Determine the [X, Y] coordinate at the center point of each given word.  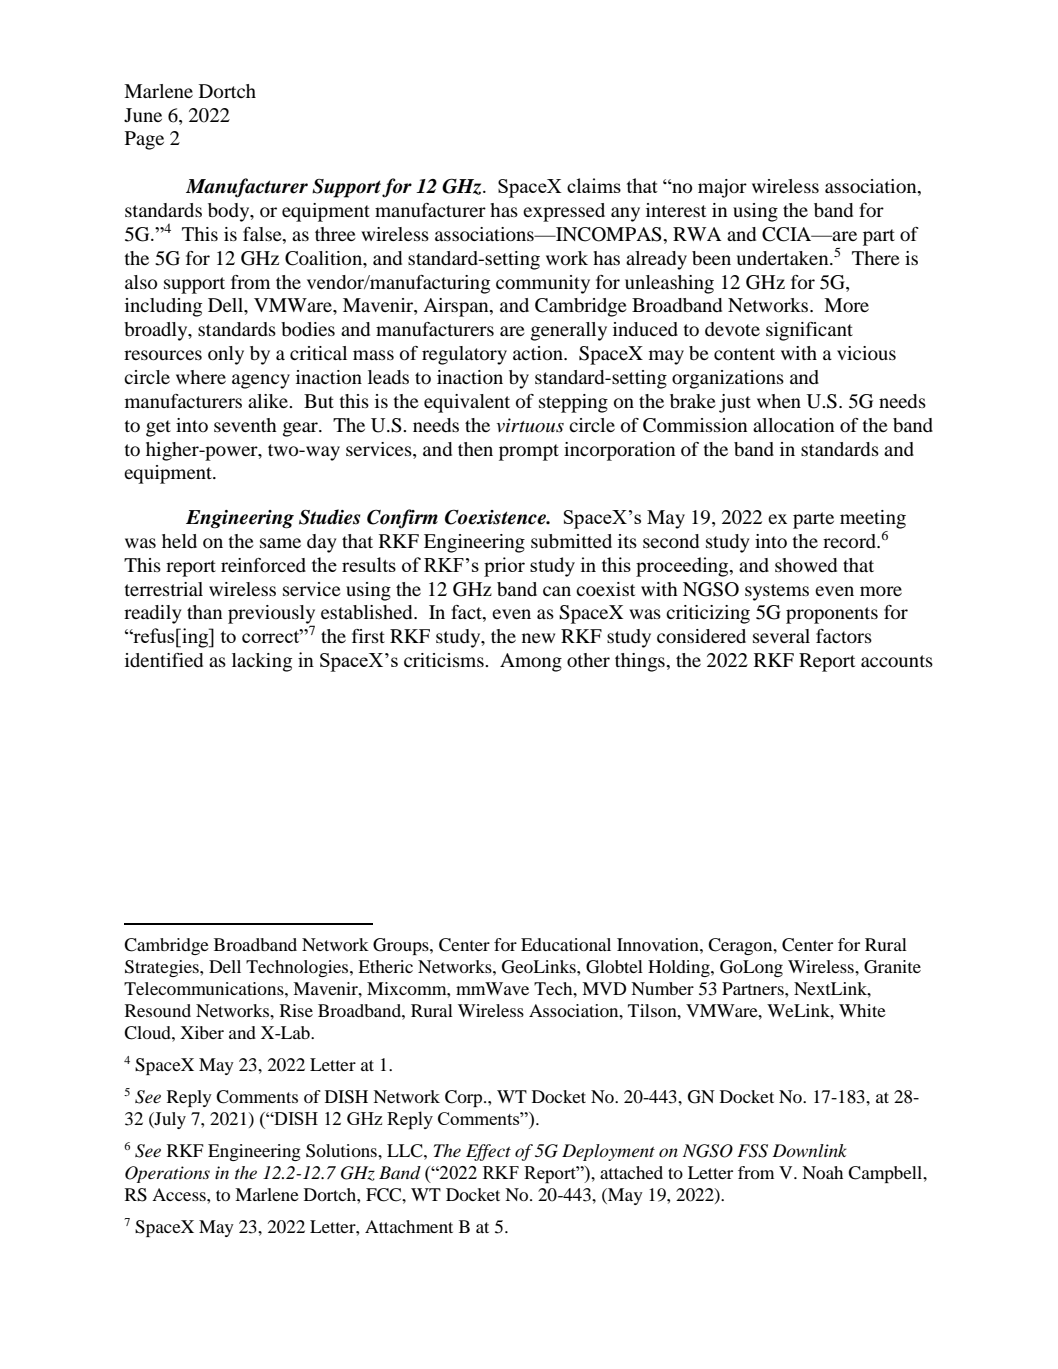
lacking [262, 662]
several [781, 636]
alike [269, 401]
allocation [793, 425]
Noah [822, 1172]
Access [180, 1194]
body [230, 212]
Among [531, 662]
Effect [488, 1152]
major [722, 188]
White [862, 1010]
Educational [566, 944]
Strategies [163, 968]
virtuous [530, 425]
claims [594, 185]
